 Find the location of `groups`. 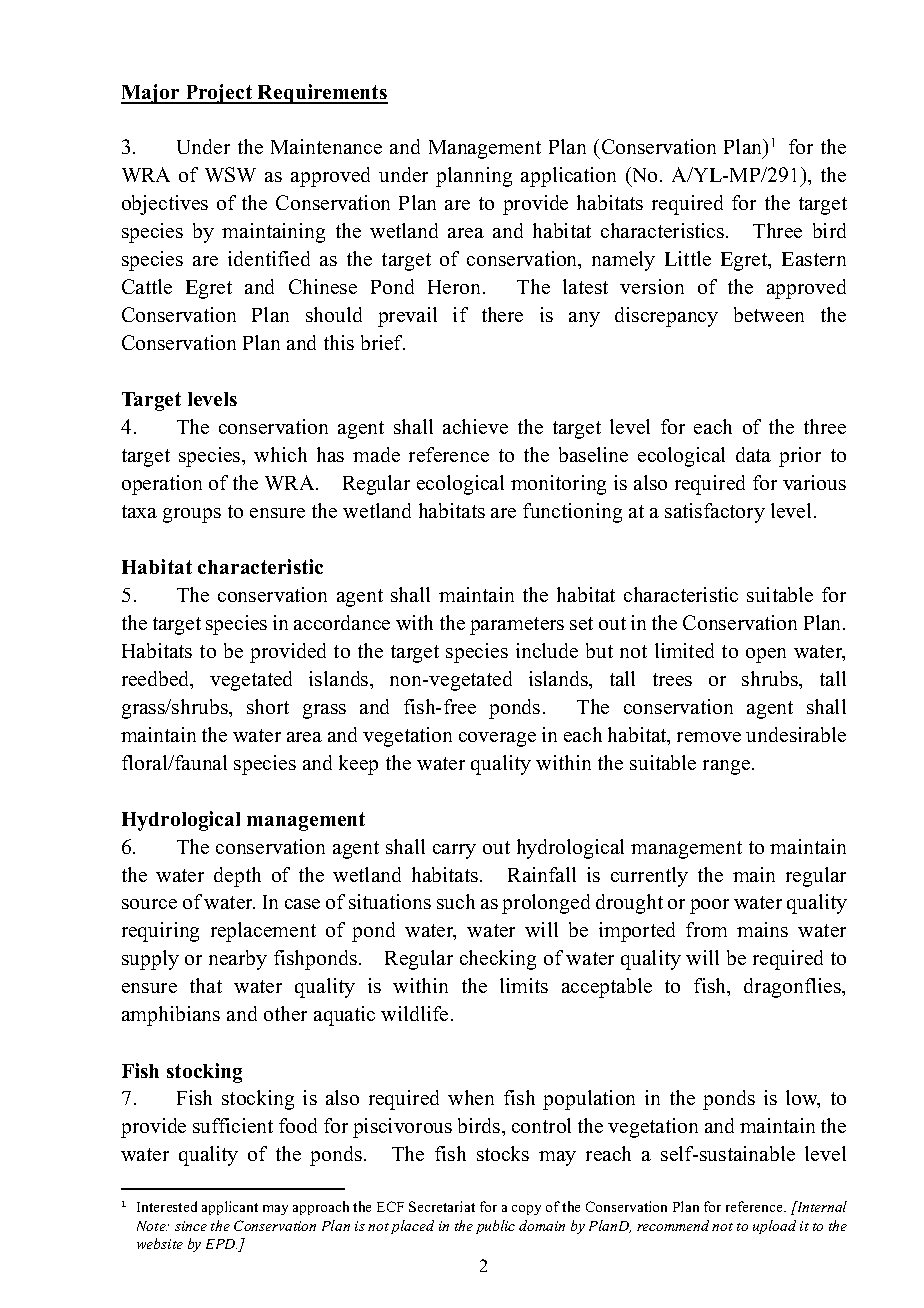

groups is located at coordinates (192, 515).
